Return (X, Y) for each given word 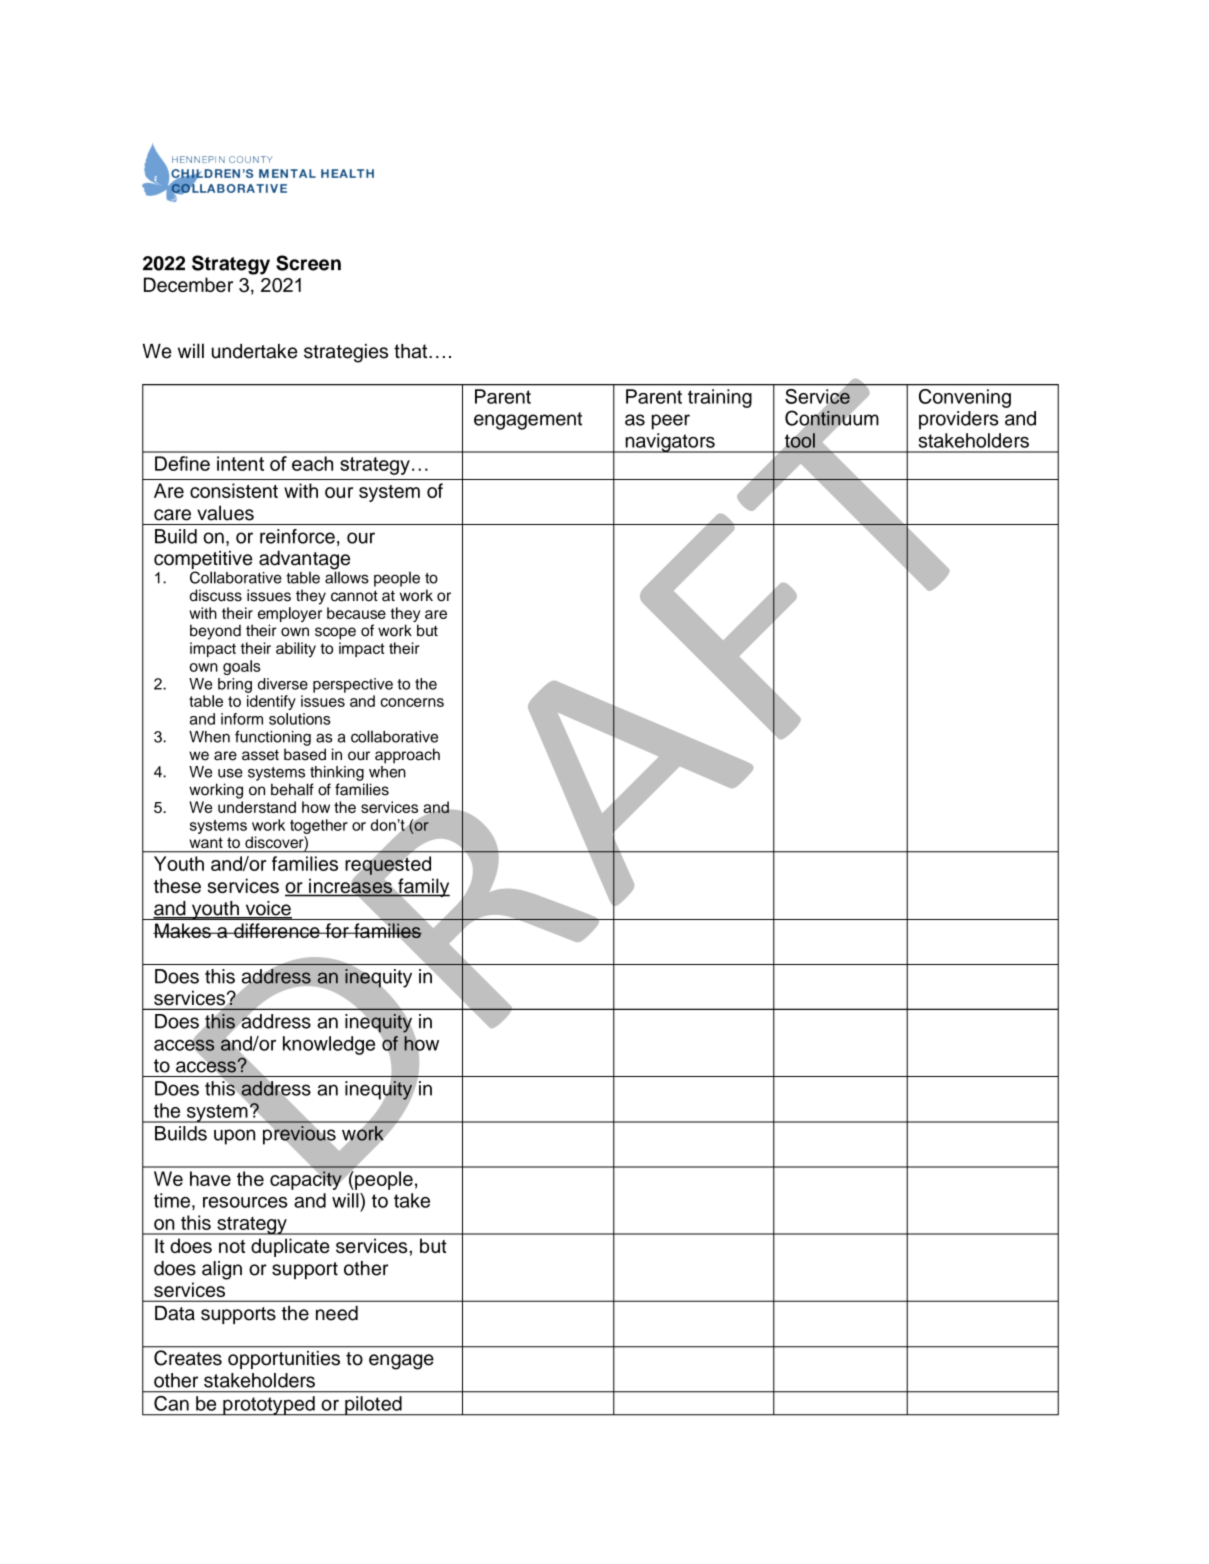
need (337, 1313)
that (412, 351)
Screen (308, 263)
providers (959, 420)
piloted (373, 1406)
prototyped (269, 1406)
